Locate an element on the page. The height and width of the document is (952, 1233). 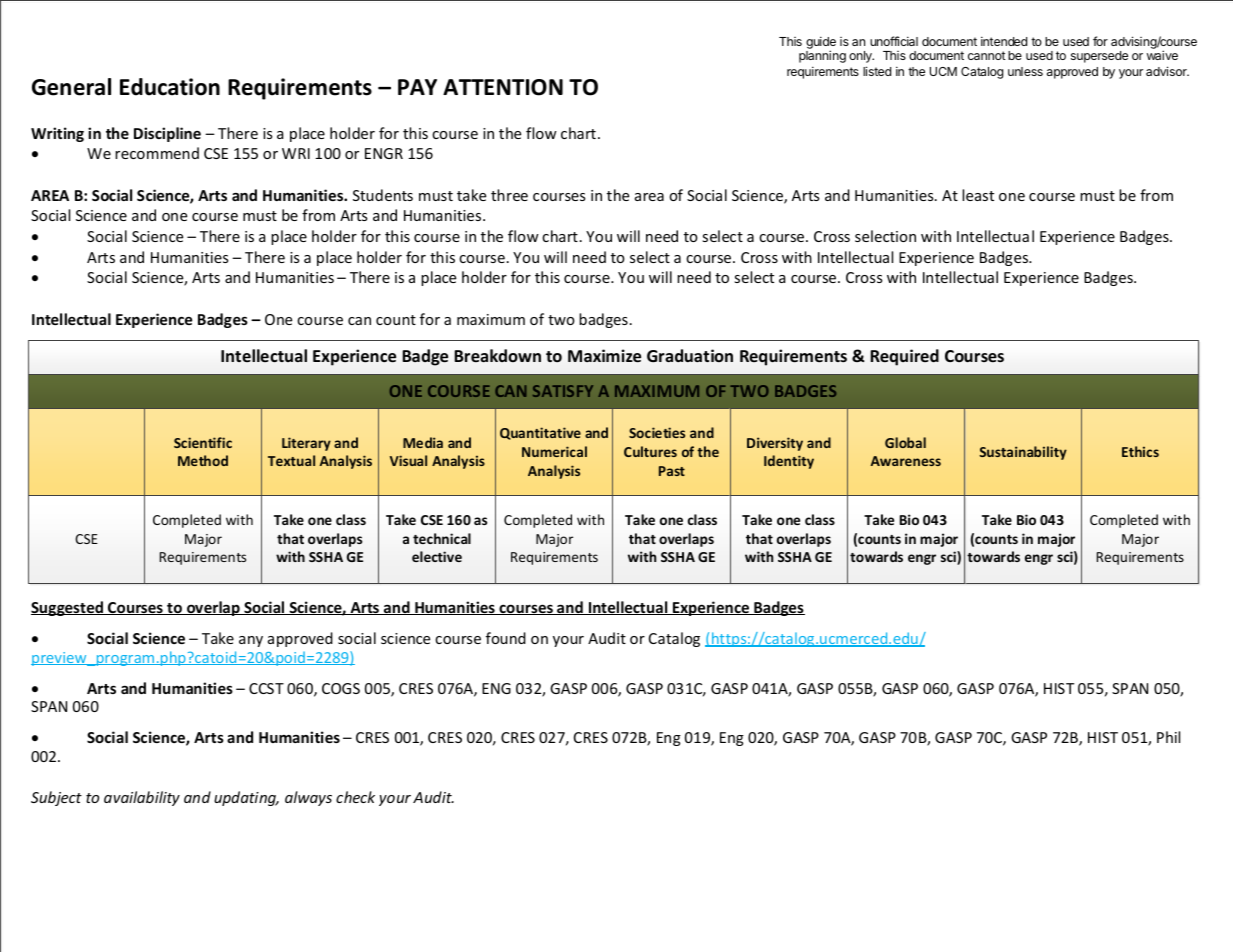
unless is located at coordinates (1025, 71).
